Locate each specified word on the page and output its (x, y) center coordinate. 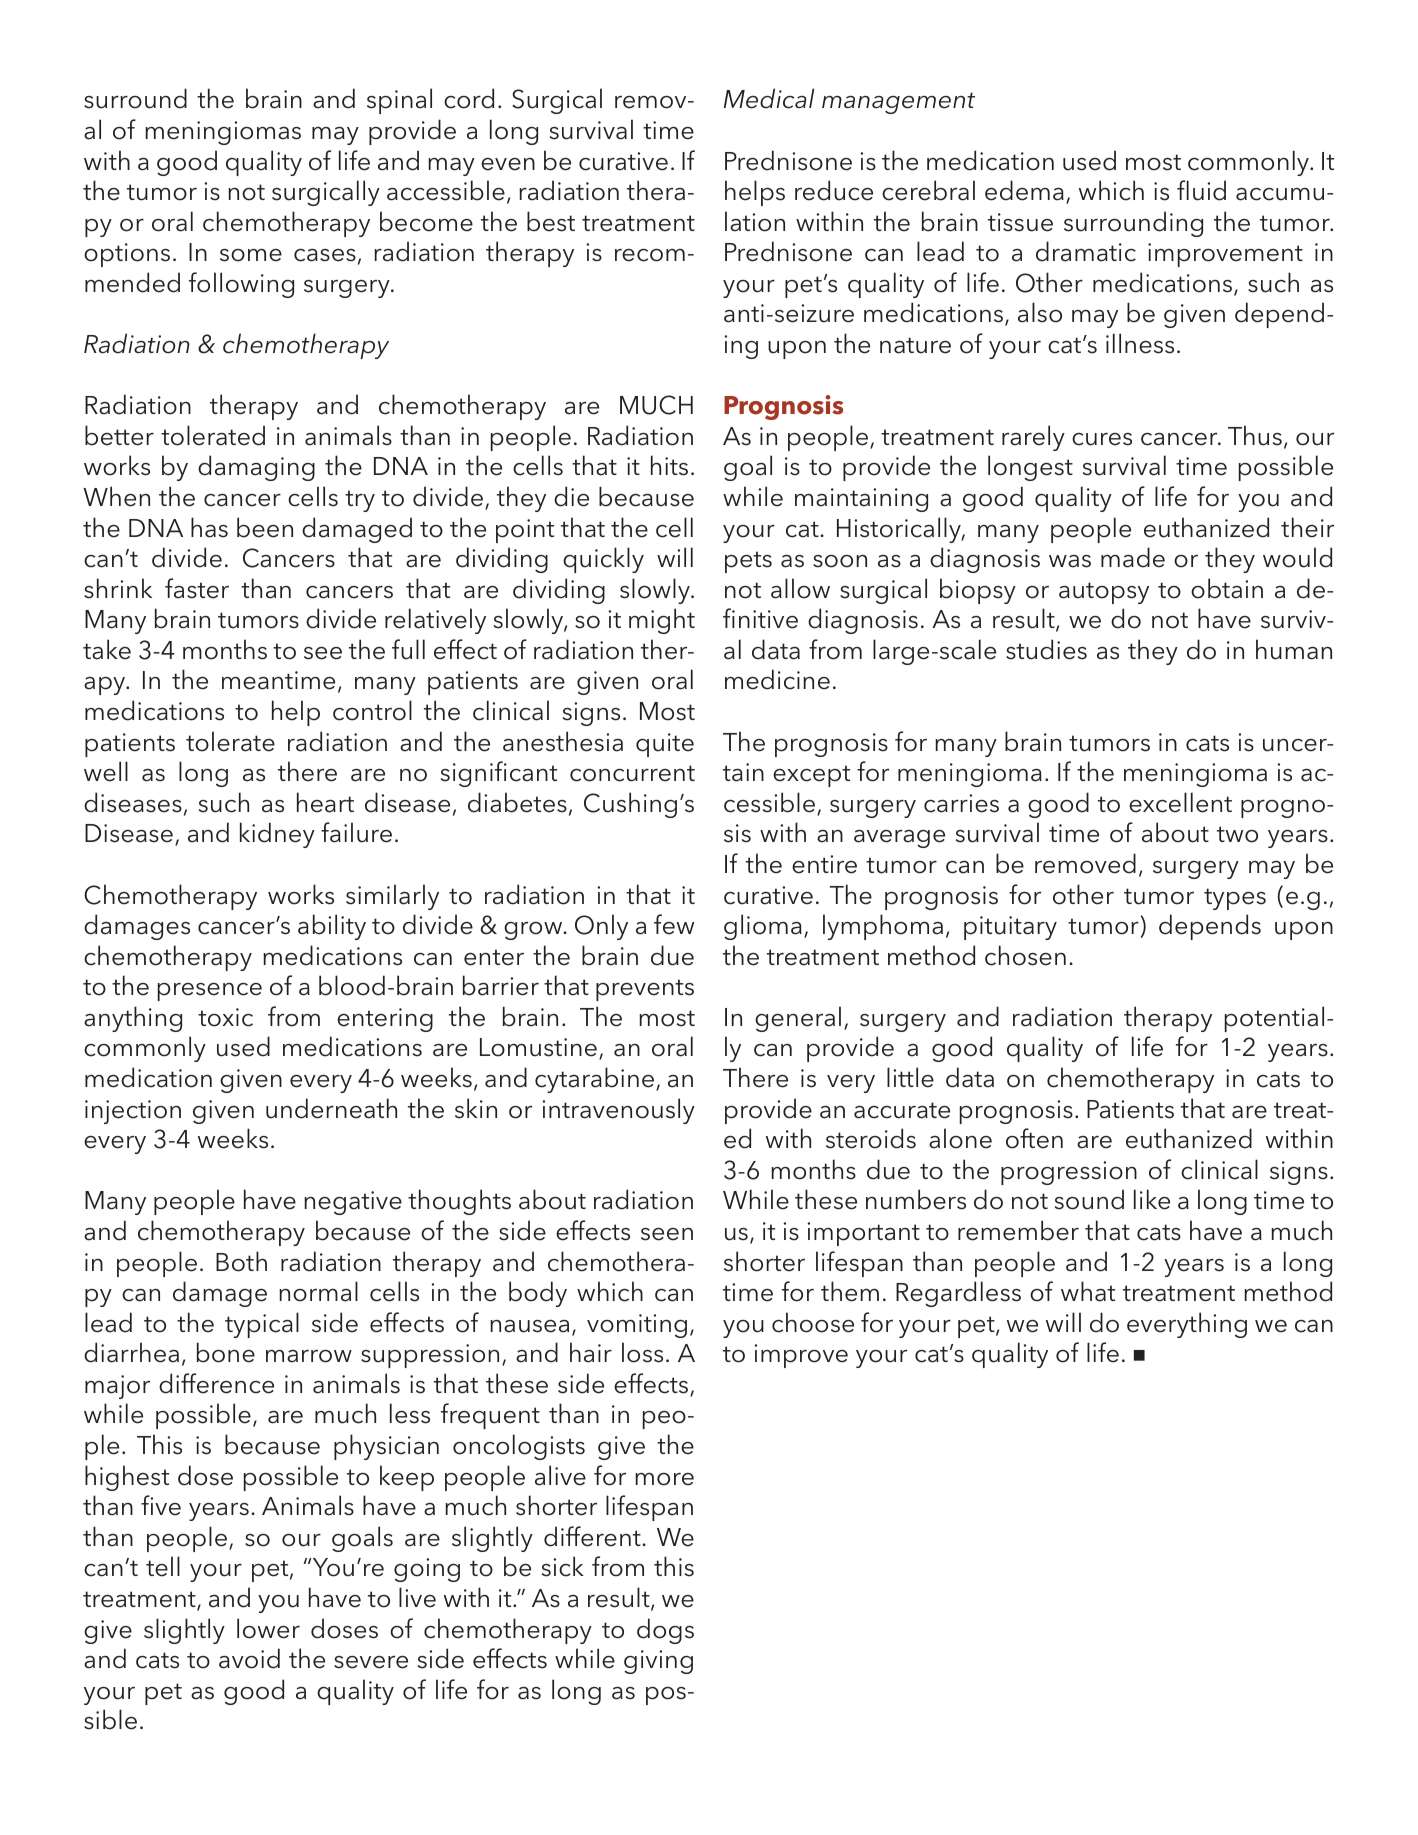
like (1152, 1199)
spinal (399, 101)
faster (197, 588)
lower (268, 1628)
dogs (665, 1631)
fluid (1201, 190)
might (662, 621)
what (1088, 1291)
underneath (331, 1108)
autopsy (1104, 593)
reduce (834, 190)
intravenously (618, 1111)
